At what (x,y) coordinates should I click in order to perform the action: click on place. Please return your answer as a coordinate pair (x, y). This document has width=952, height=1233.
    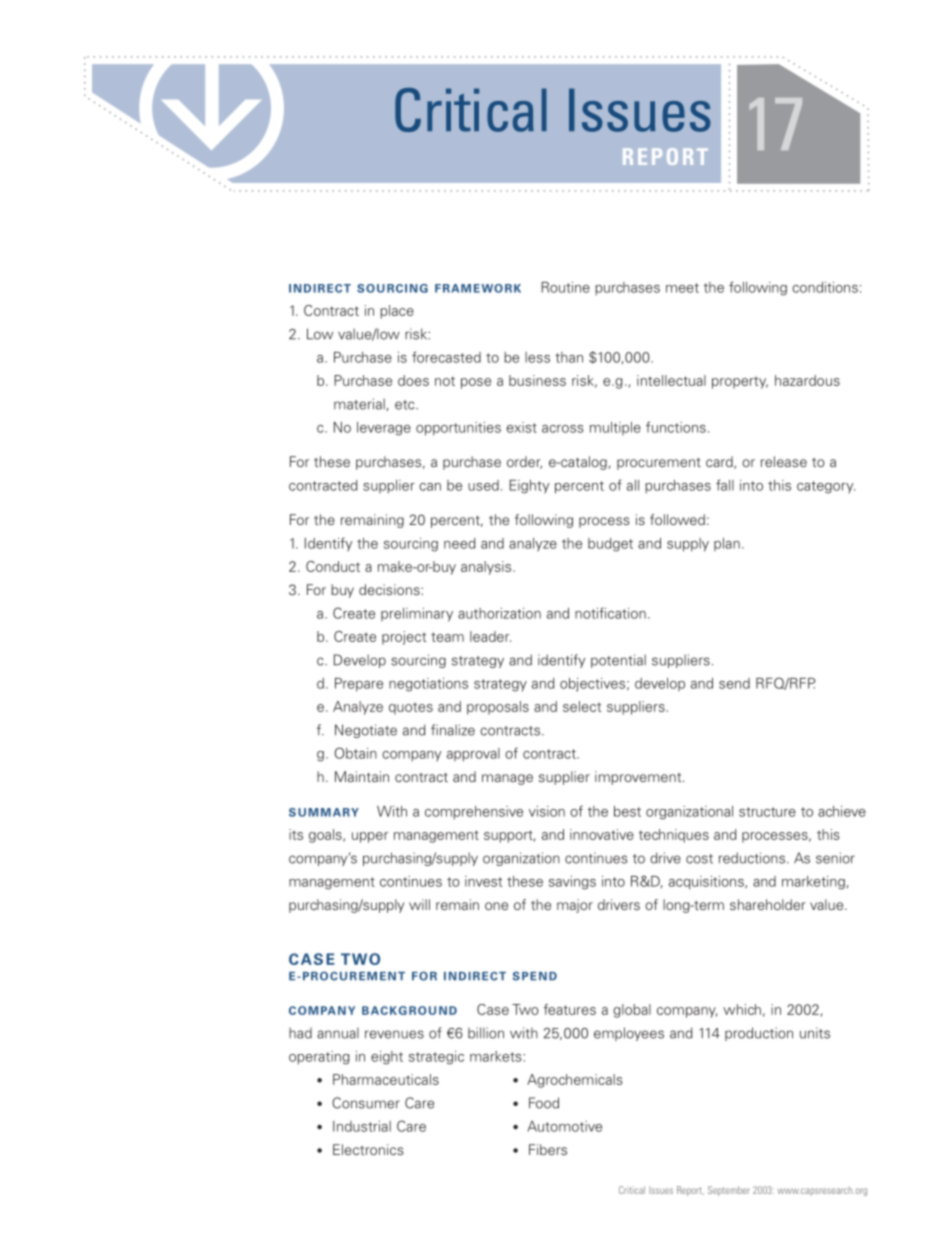
    Looking at the image, I should click on (397, 312).
